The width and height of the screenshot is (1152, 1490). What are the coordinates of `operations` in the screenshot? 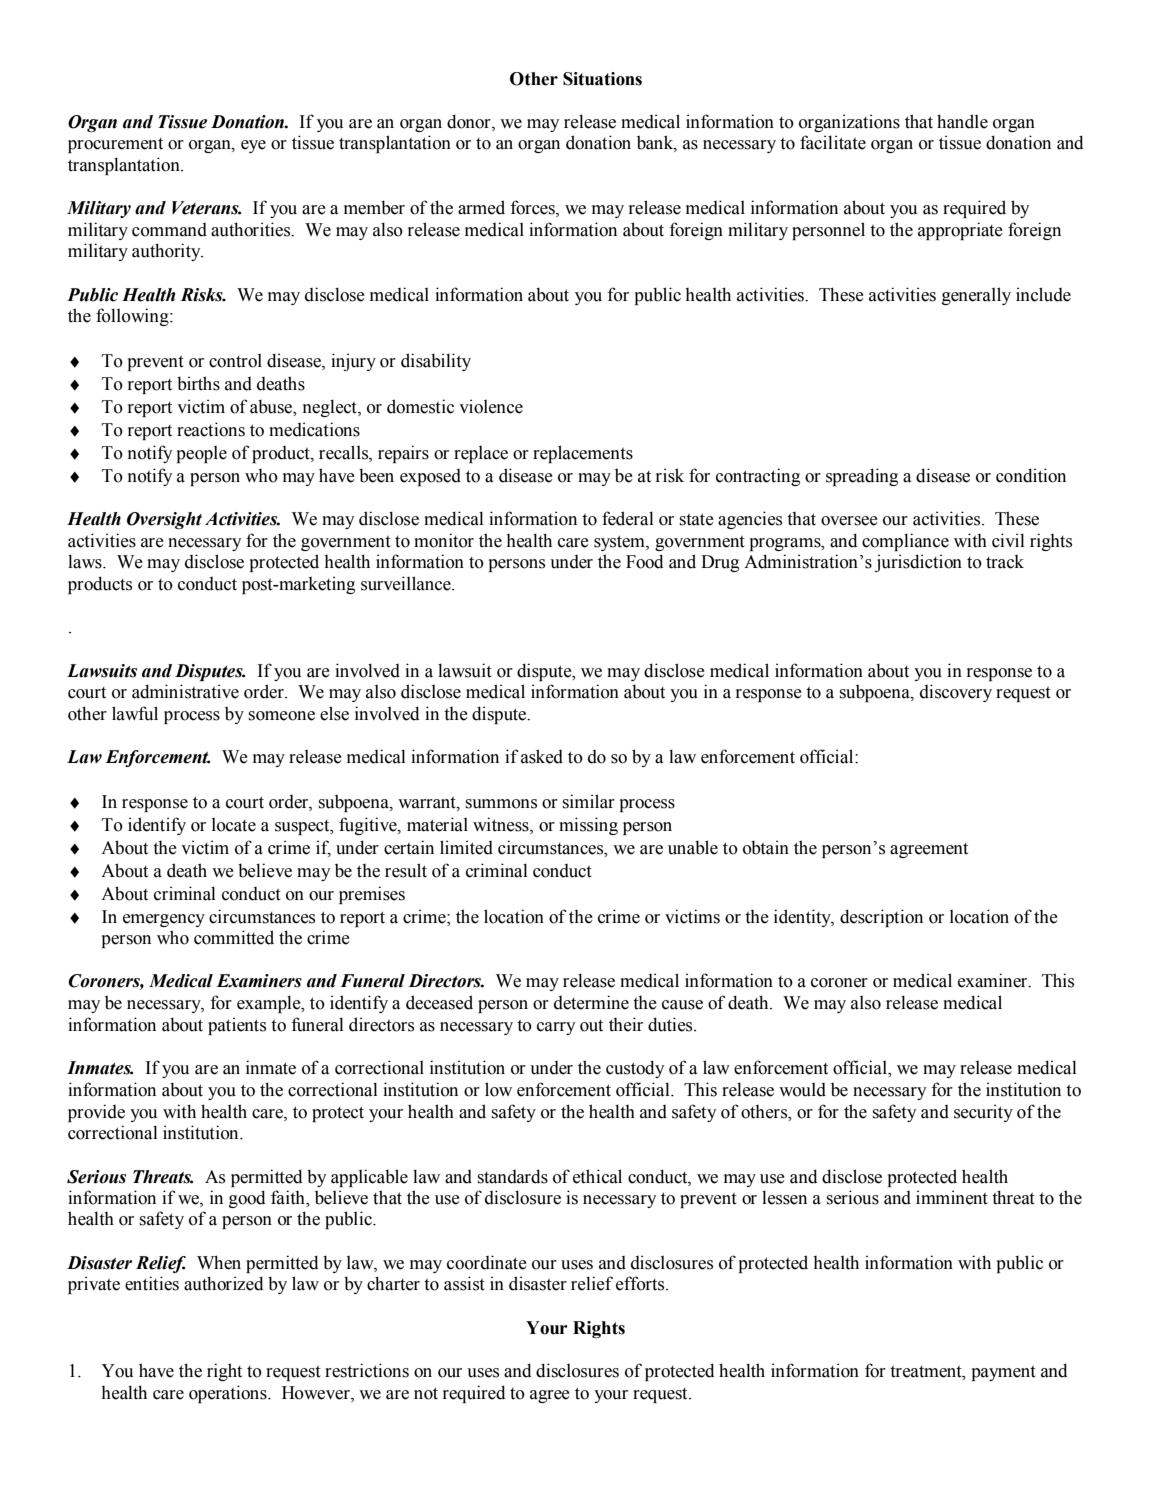 It's located at (229, 1394).
